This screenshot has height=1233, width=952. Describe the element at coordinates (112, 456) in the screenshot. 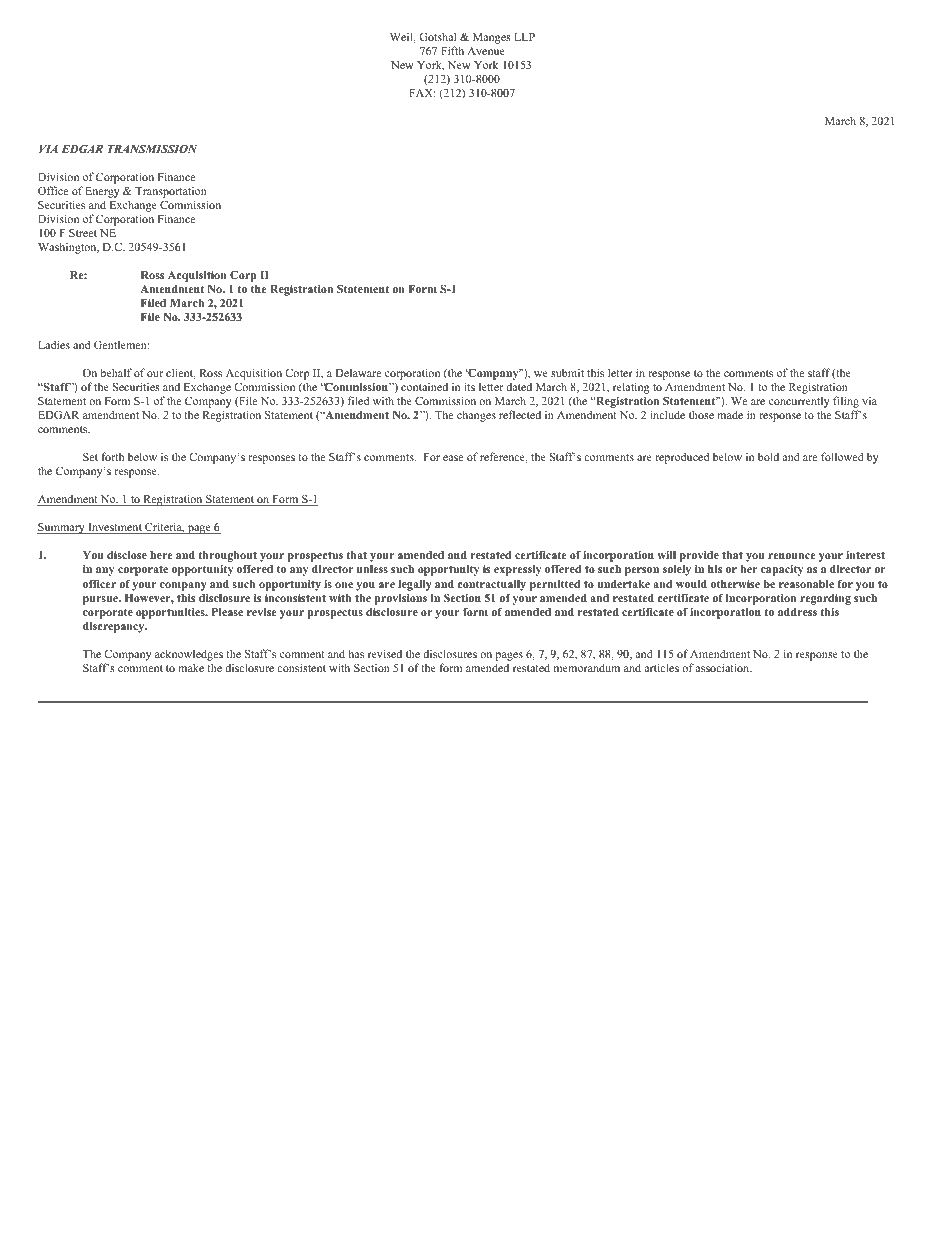

I see `forth` at that location.
